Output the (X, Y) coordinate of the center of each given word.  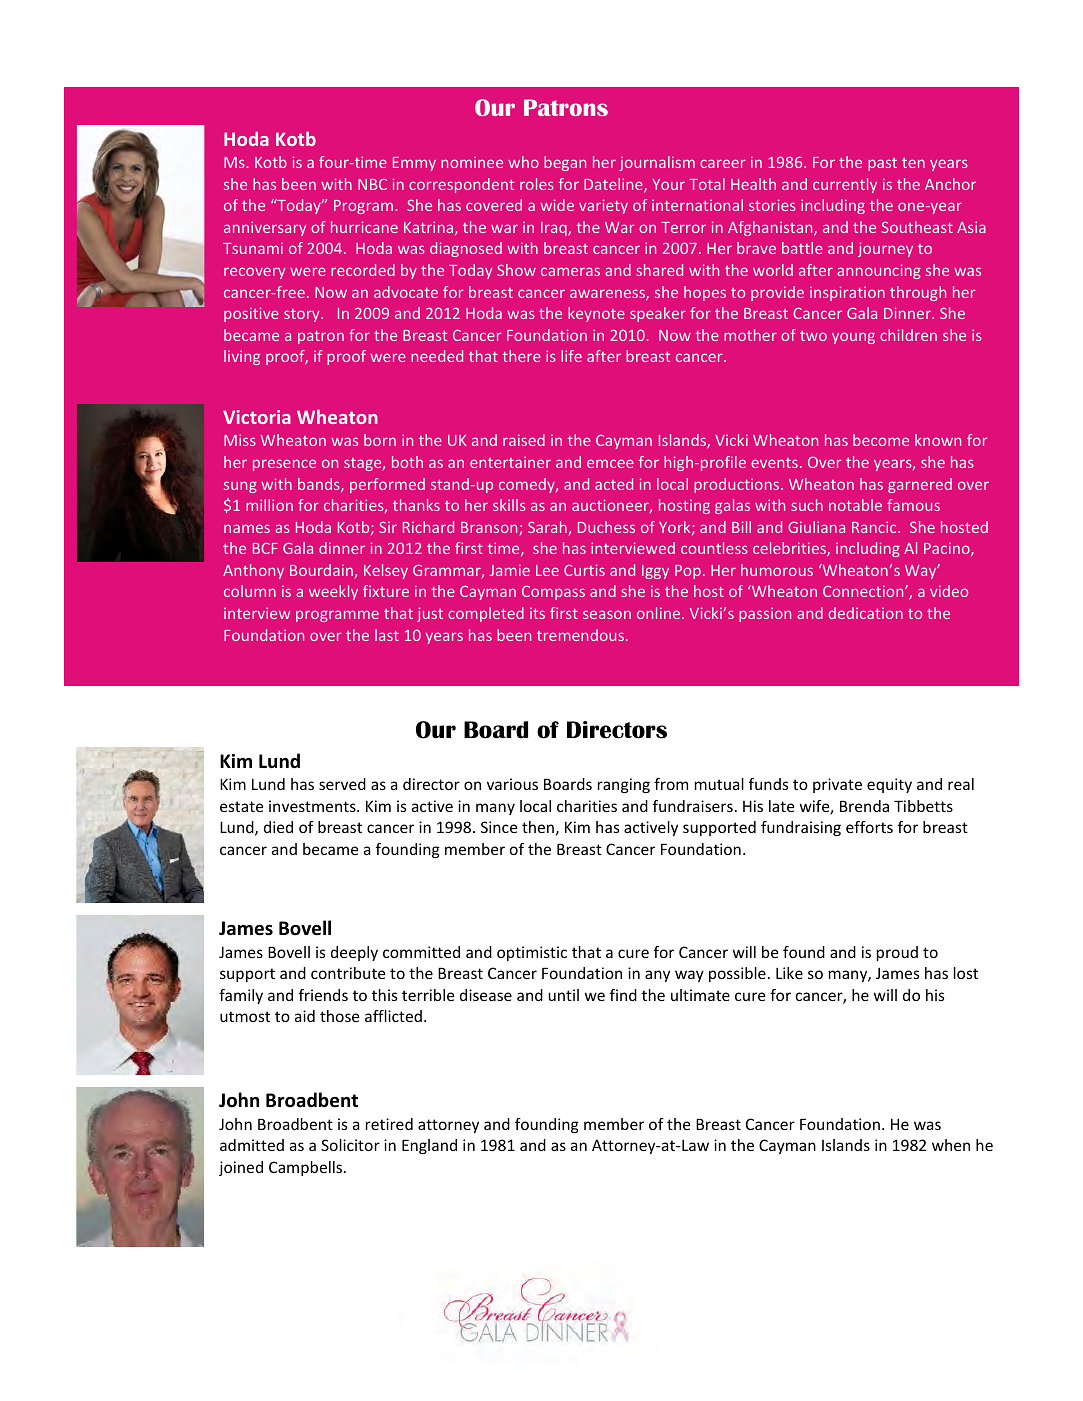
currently (845, 185)
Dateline (614, 185)
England (429, 1146)
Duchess (606, 527)
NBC (372, 184)
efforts (869, 827)
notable (855, 505)
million (269, 505)
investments (313, 806)
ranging (624, 785)
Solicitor (350, 1145)
